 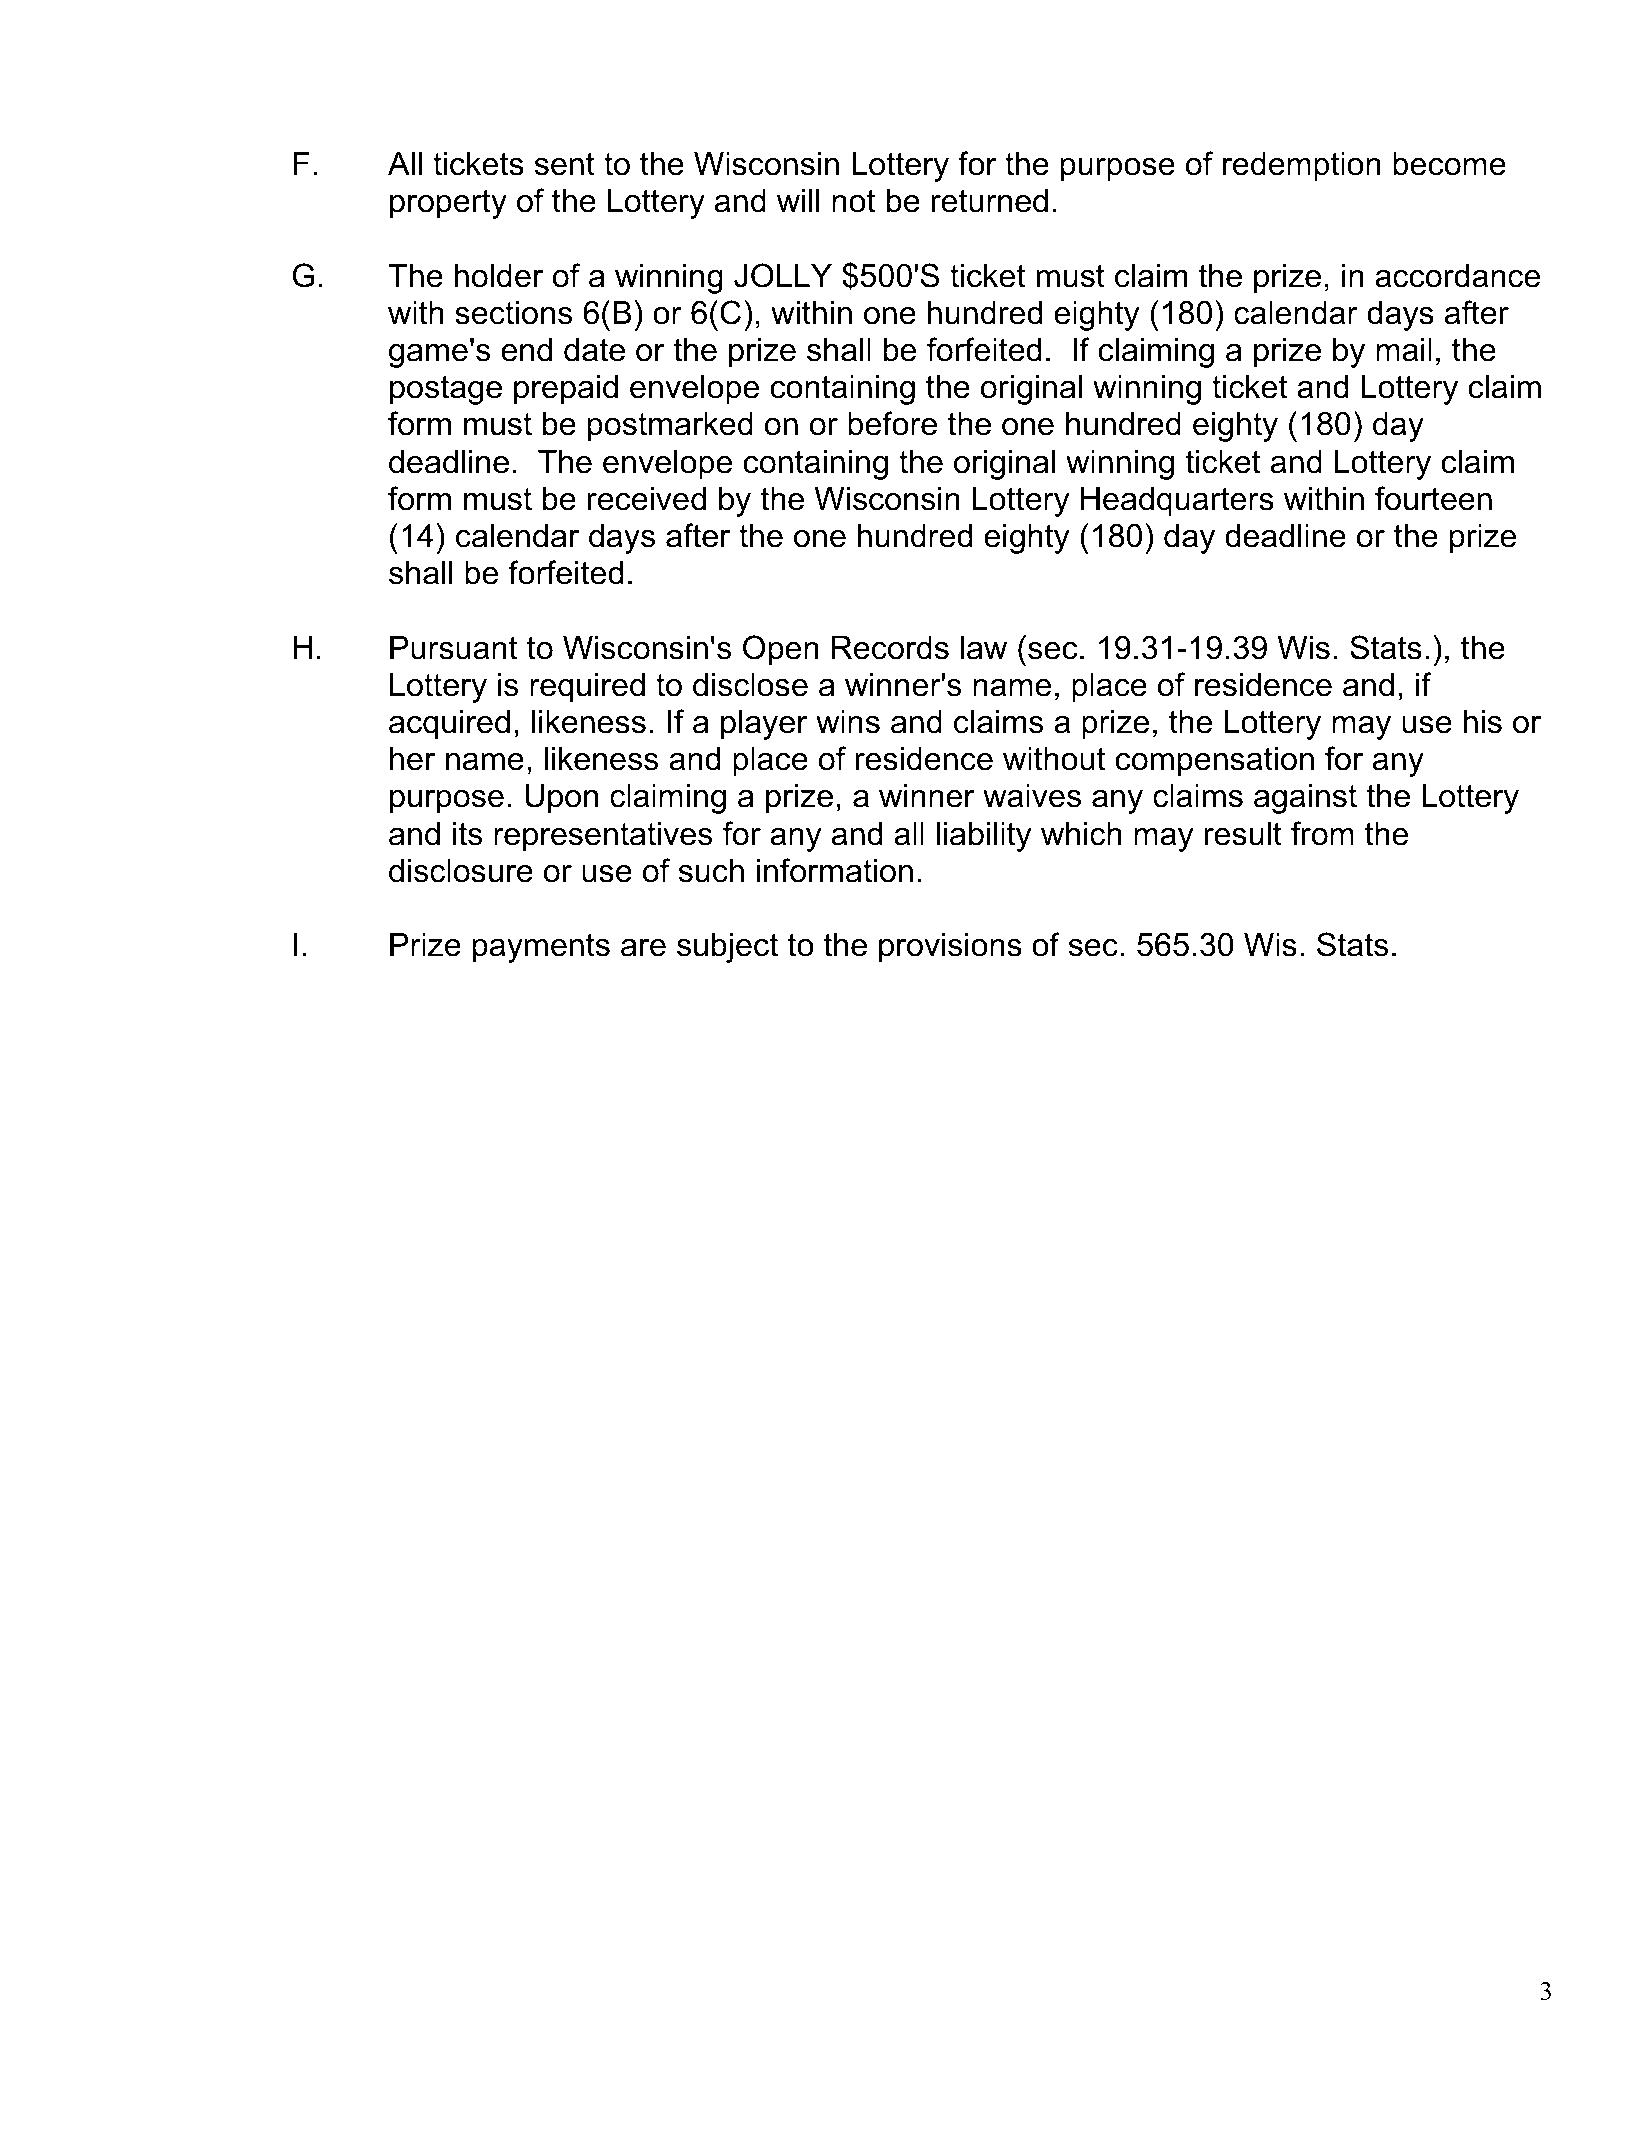 I want to click on fourteen, so click(x=1433, y=498).
